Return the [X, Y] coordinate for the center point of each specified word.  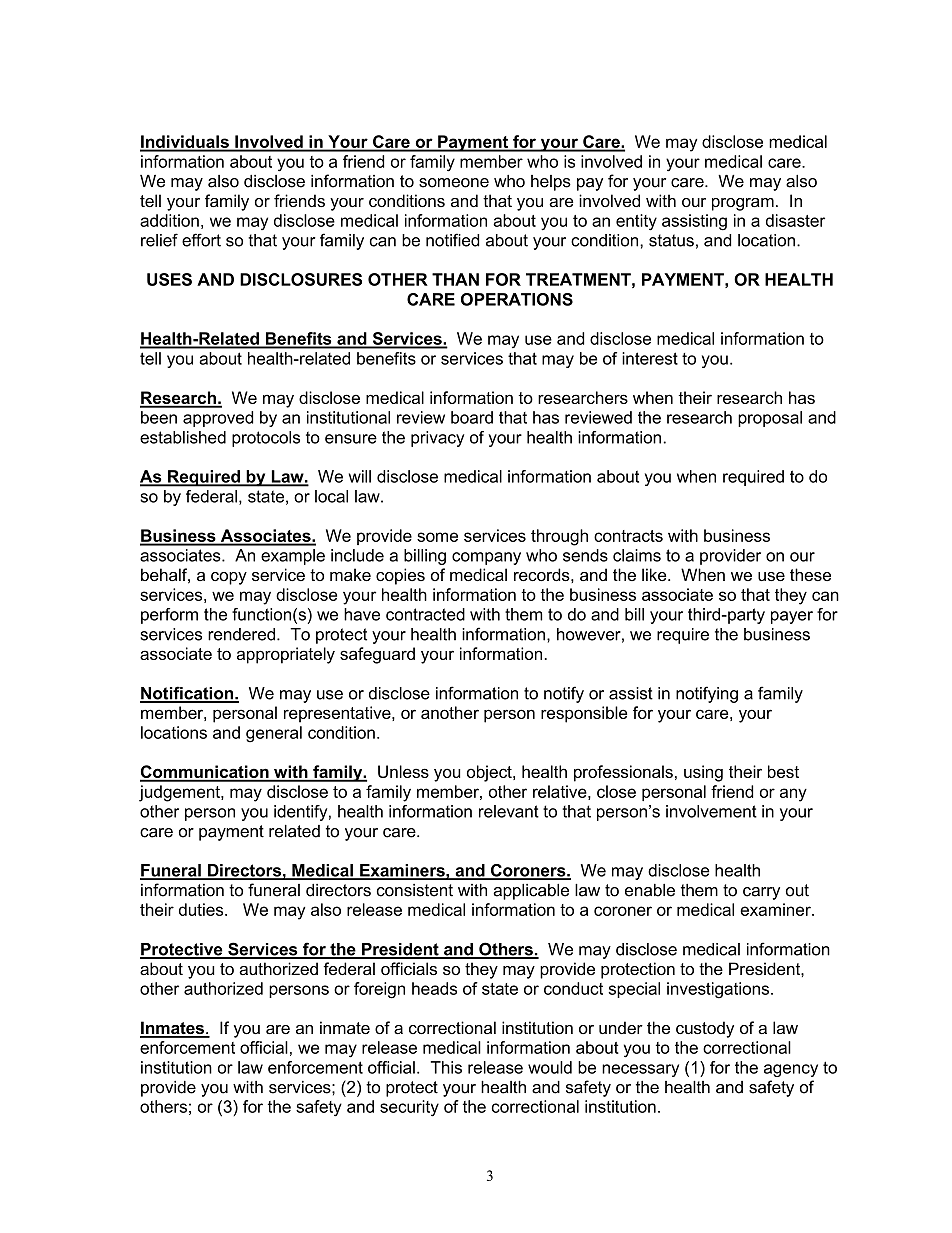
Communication [205, 773]
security [409, 1108]
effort [201, 240]
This [446, 1067]
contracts [628, 536]
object [490, 773]
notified [452, 240]
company [486, 558]
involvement [711, 811]
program [743, 204]
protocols [266, 439]
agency [791, 1070]
